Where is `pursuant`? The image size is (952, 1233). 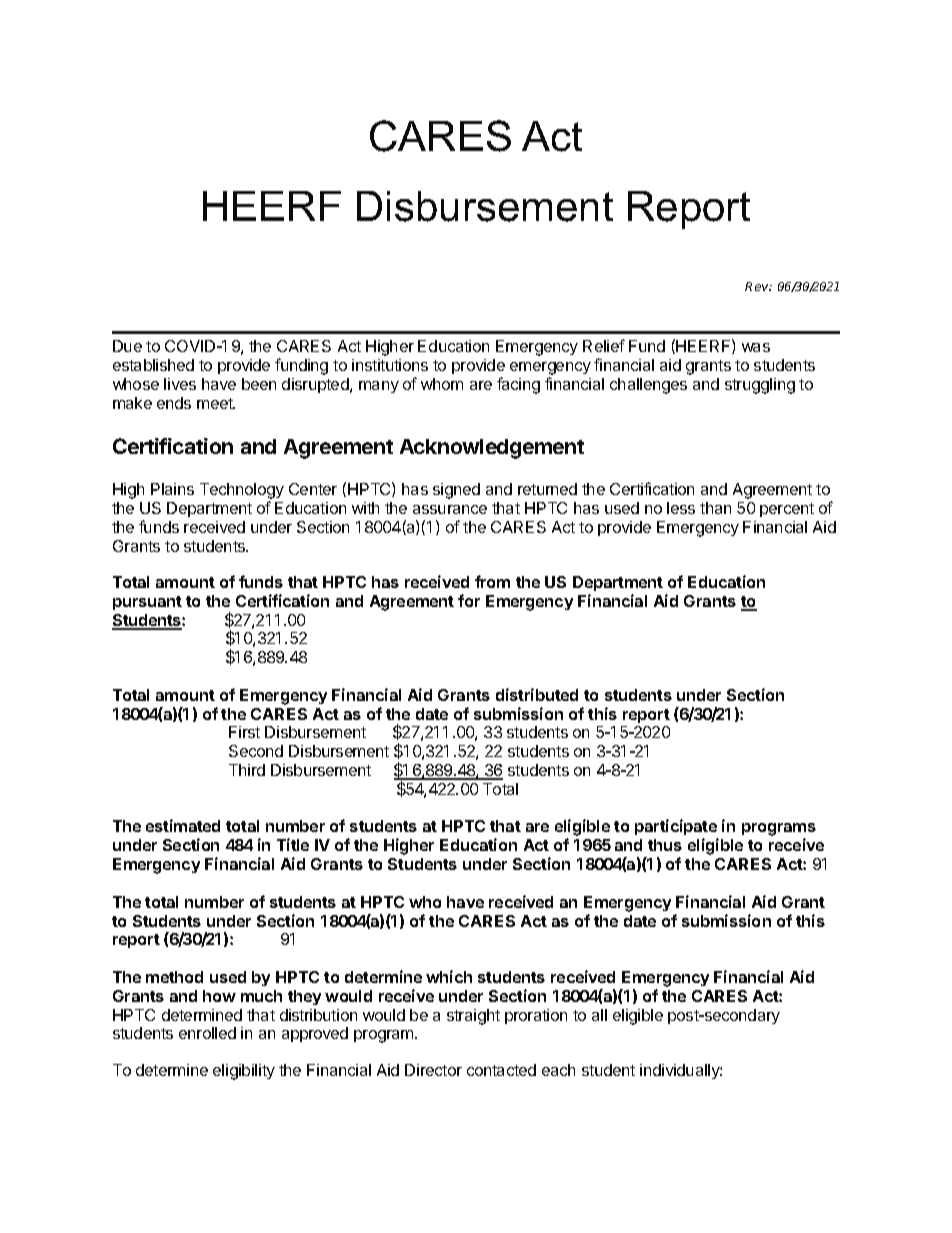 pursuant is located at coordinates (147, 603).
